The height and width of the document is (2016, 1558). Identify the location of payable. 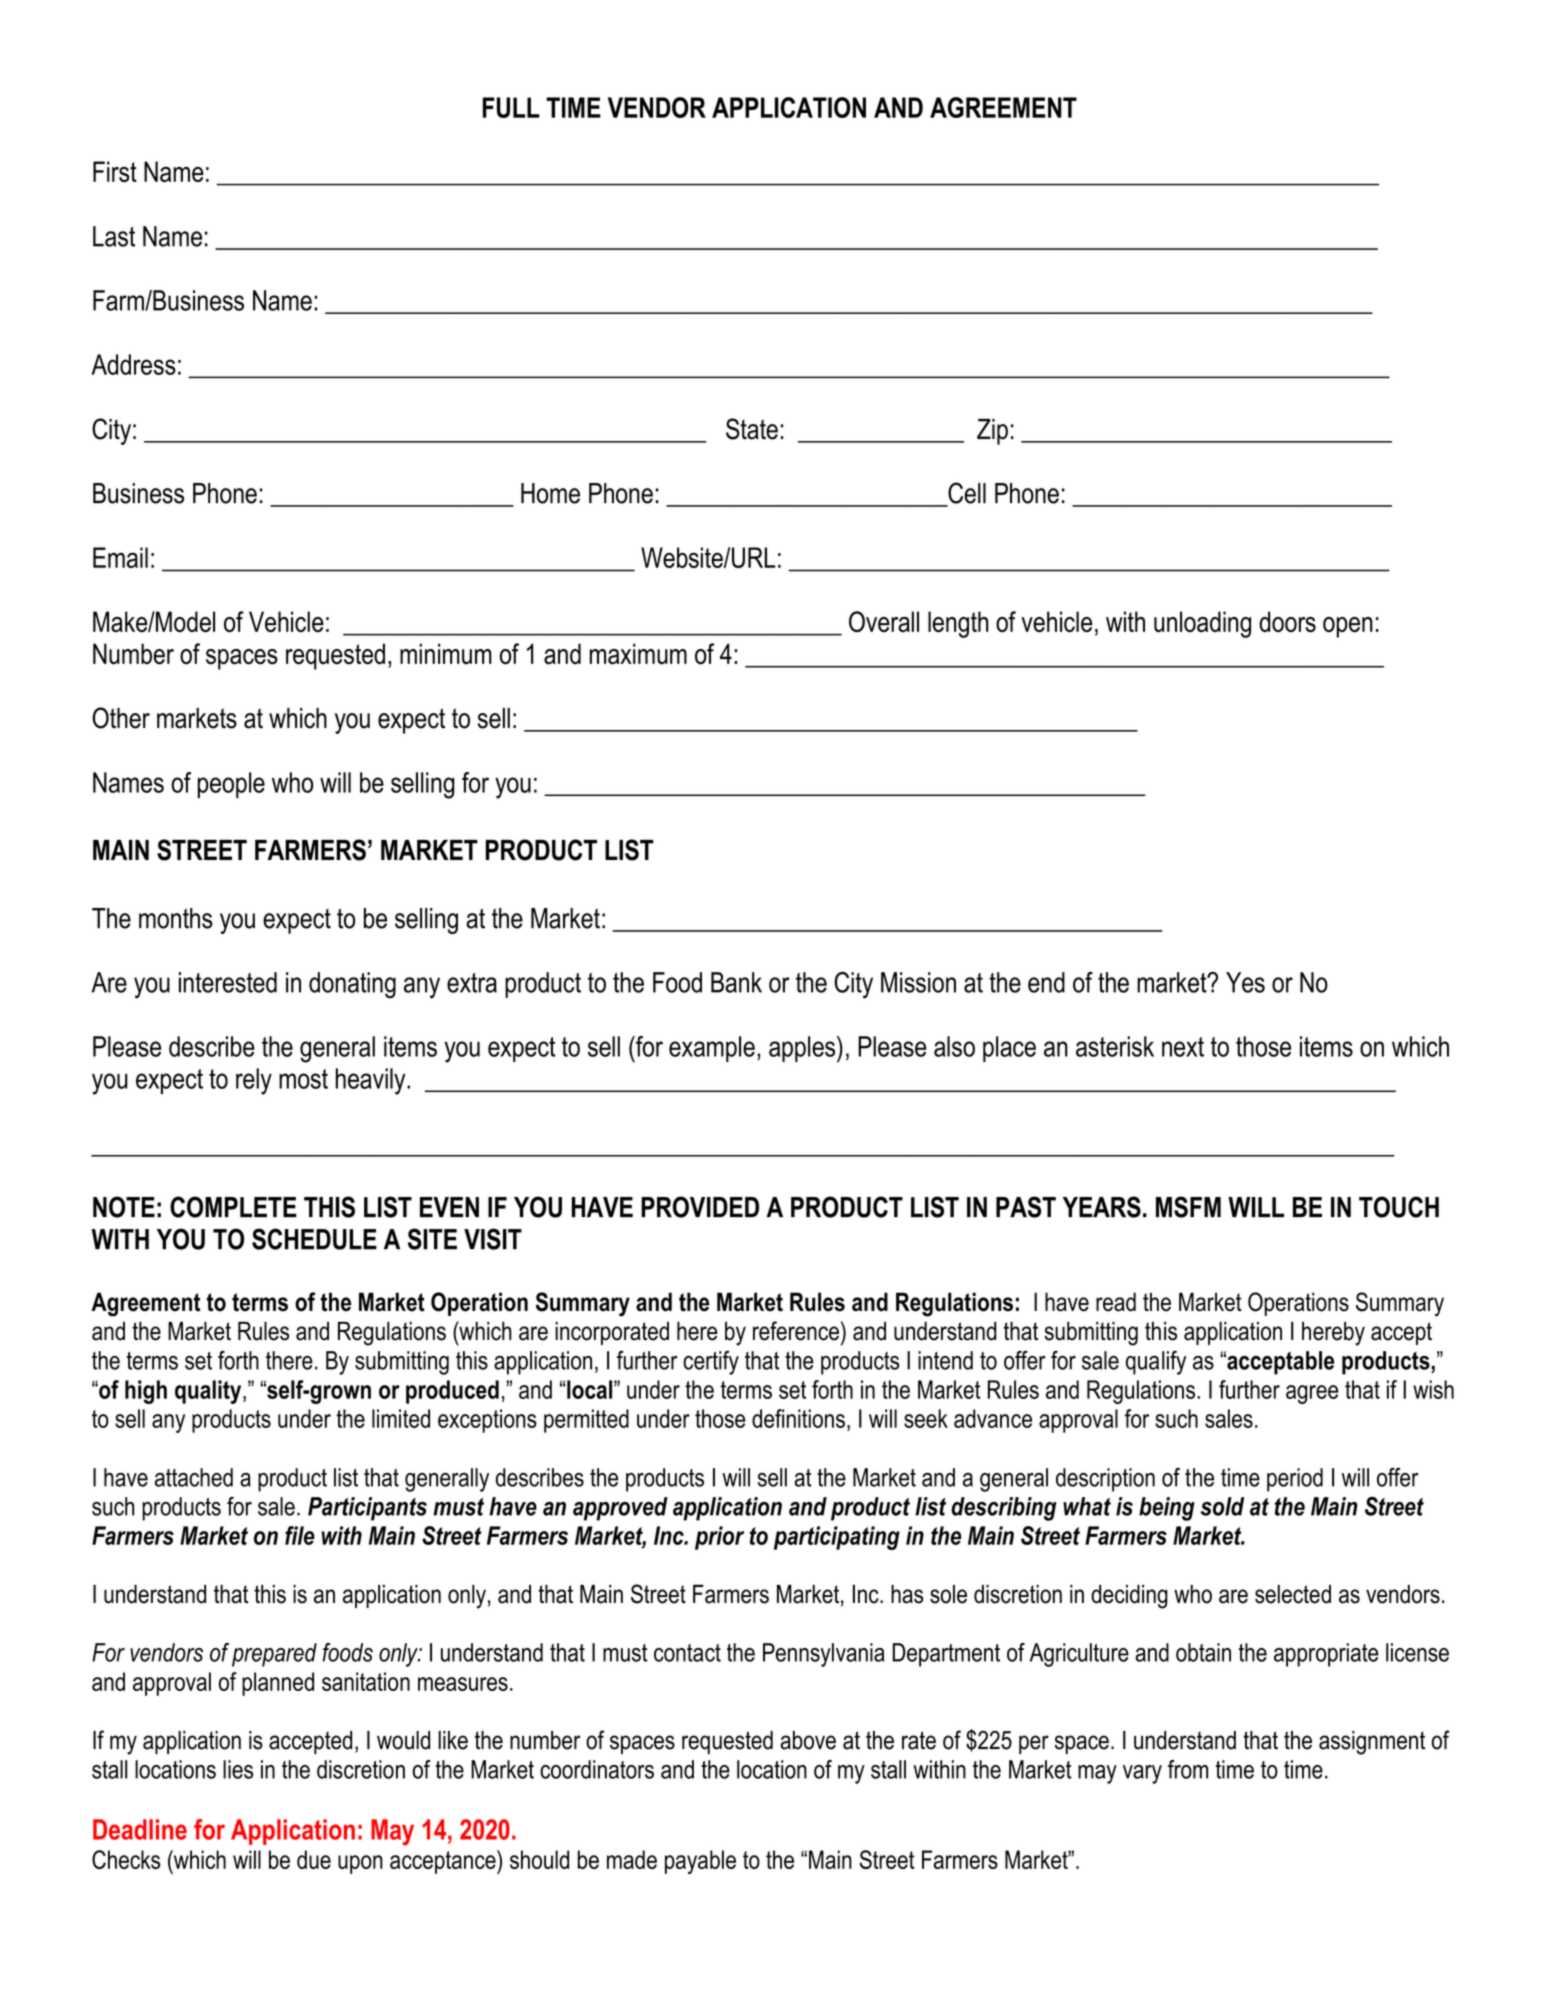
(700, 1862).
